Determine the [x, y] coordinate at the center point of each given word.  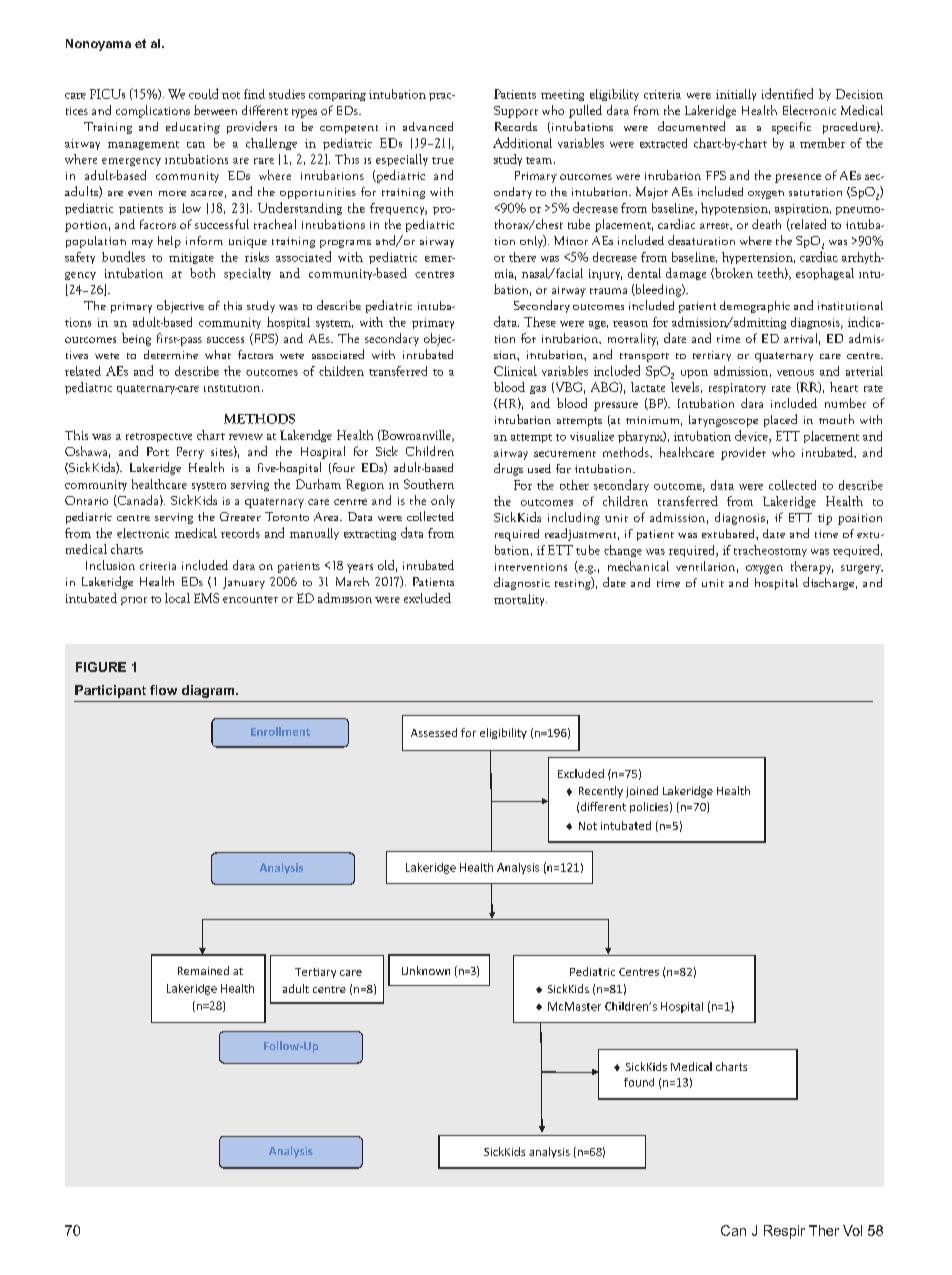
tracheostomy [770, 551]
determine [171, 354]
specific [791, 128]
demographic [755, 307]
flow [163, 690]
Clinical [515, 371]
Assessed [434, 732]
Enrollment [280, 731]
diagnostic [522, 583]
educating [193, 128]
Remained [203, 970]
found [639, 1082]
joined [642, 792]
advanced [428, 126]
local [177, 598]
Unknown [426, 970]
